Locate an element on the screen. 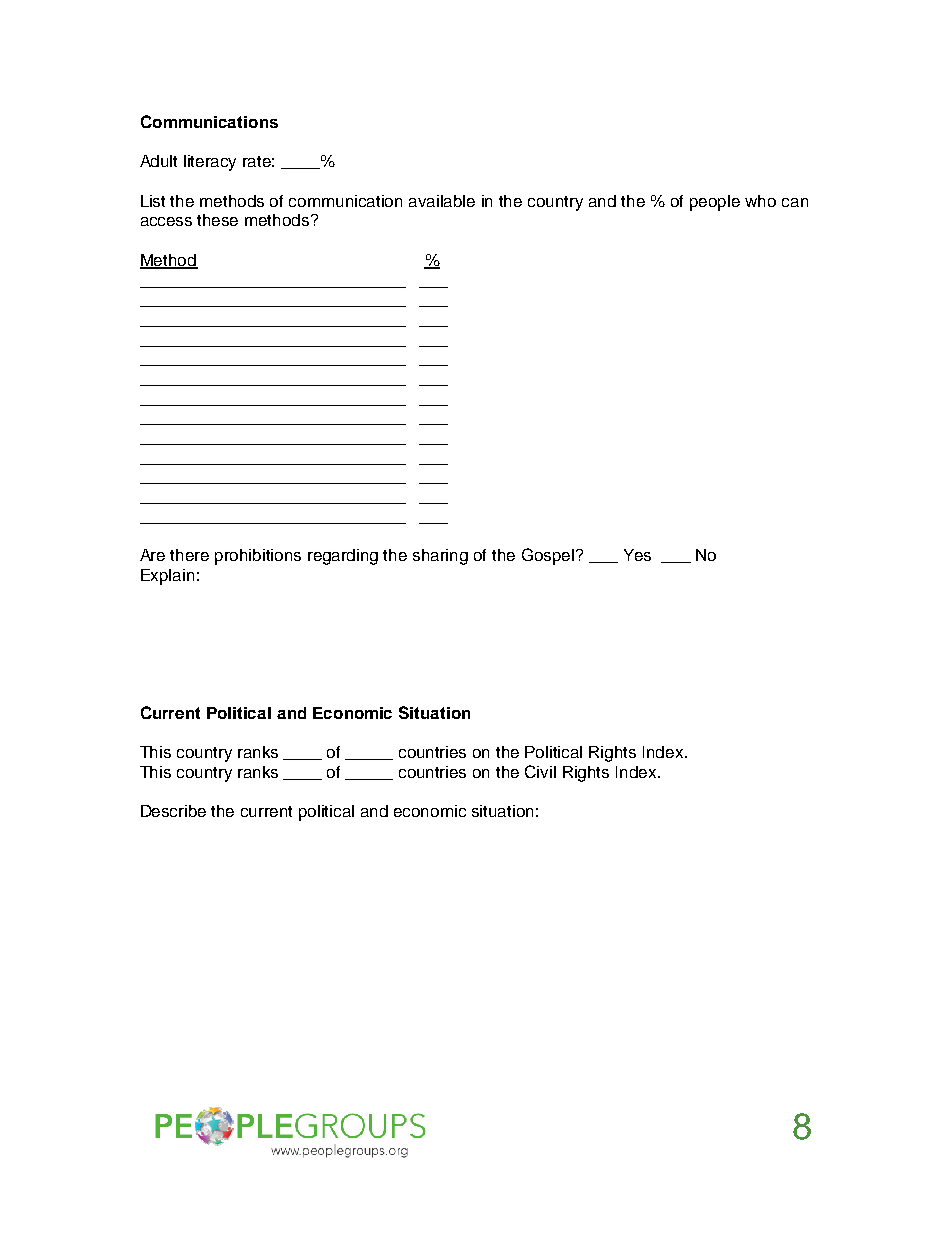 The image size is (952, 1233). Yes is located at coordinates (637, 555).
